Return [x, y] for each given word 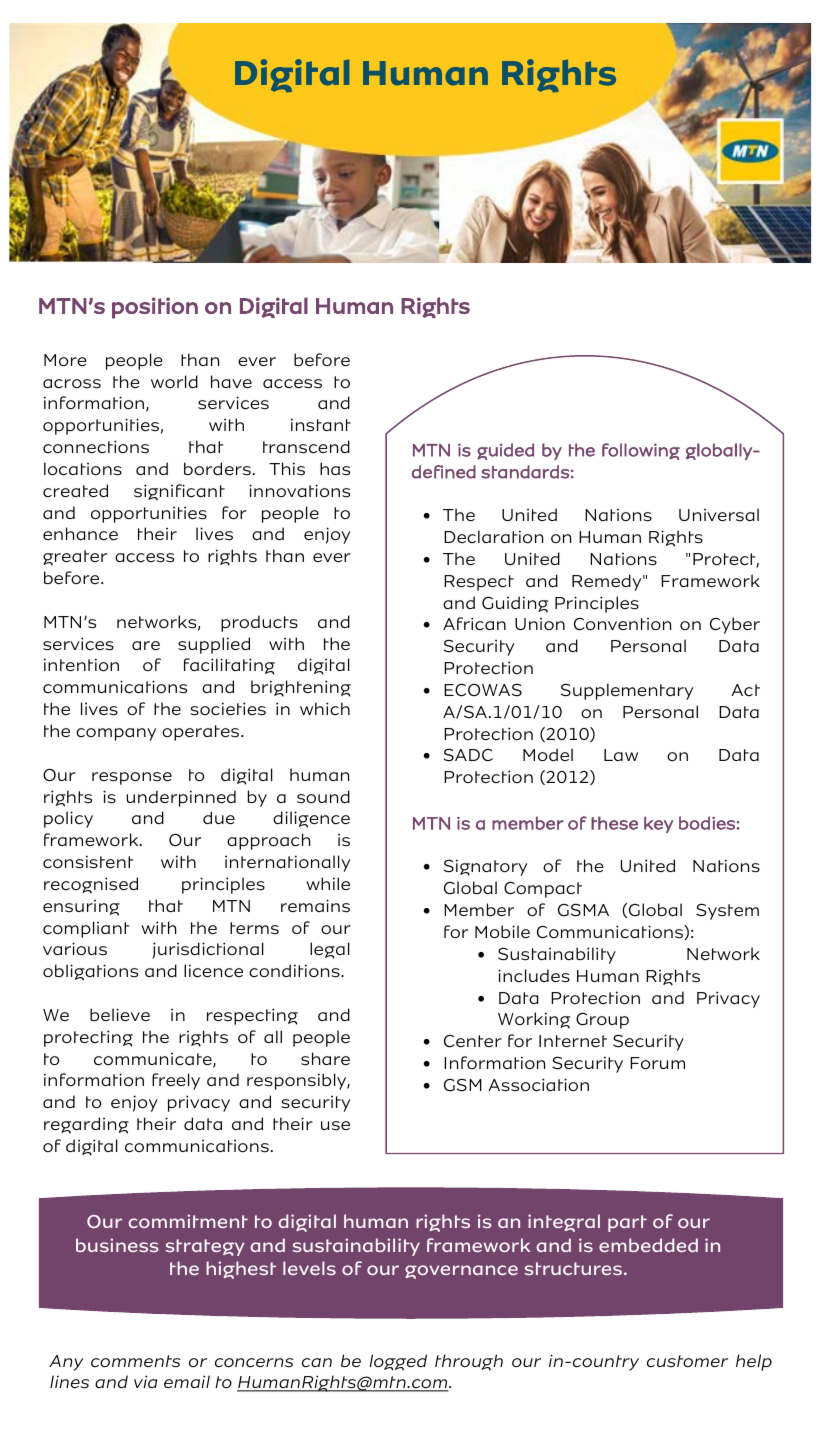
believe [120, 1014]
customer [687, 1361]
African [474, 624]
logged [398, 1362]
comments [136, 1361]
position [155, 308]
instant [321, 425]
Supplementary [627, 691]
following [641, 451]
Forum [657, 1063]
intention [81, 665]
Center [473, 1041]
